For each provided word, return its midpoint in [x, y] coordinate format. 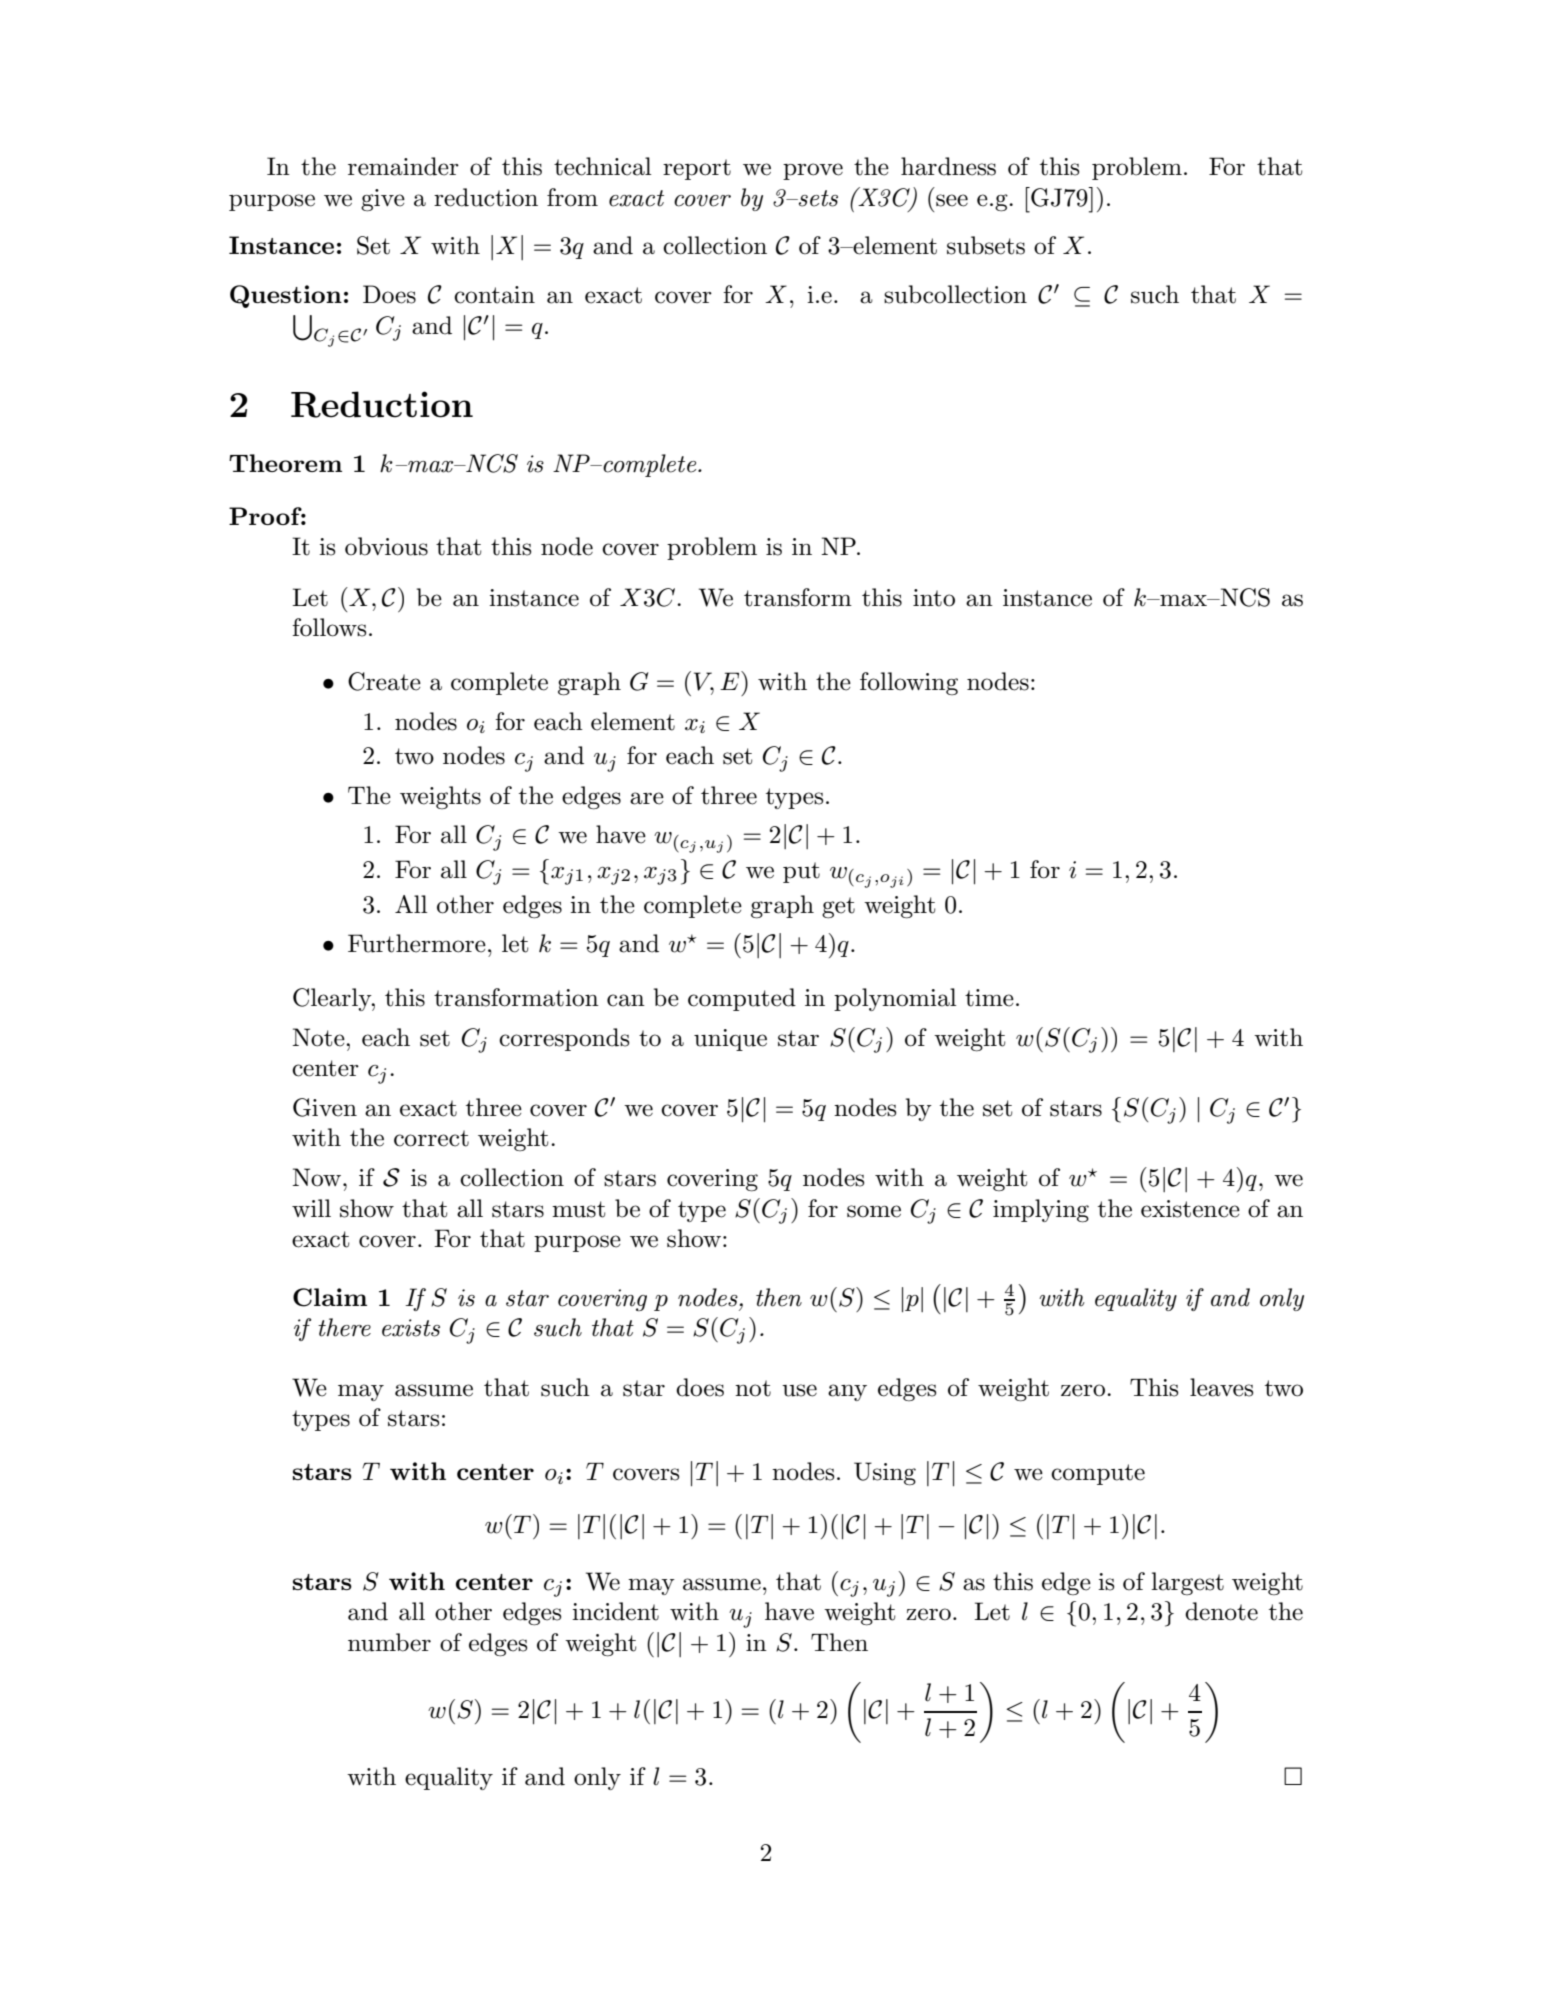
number [389, 1642]
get [838, 908]
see [952, 200]
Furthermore [417, 943]
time [989, 998]
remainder [403, 166]
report [697, 169]
